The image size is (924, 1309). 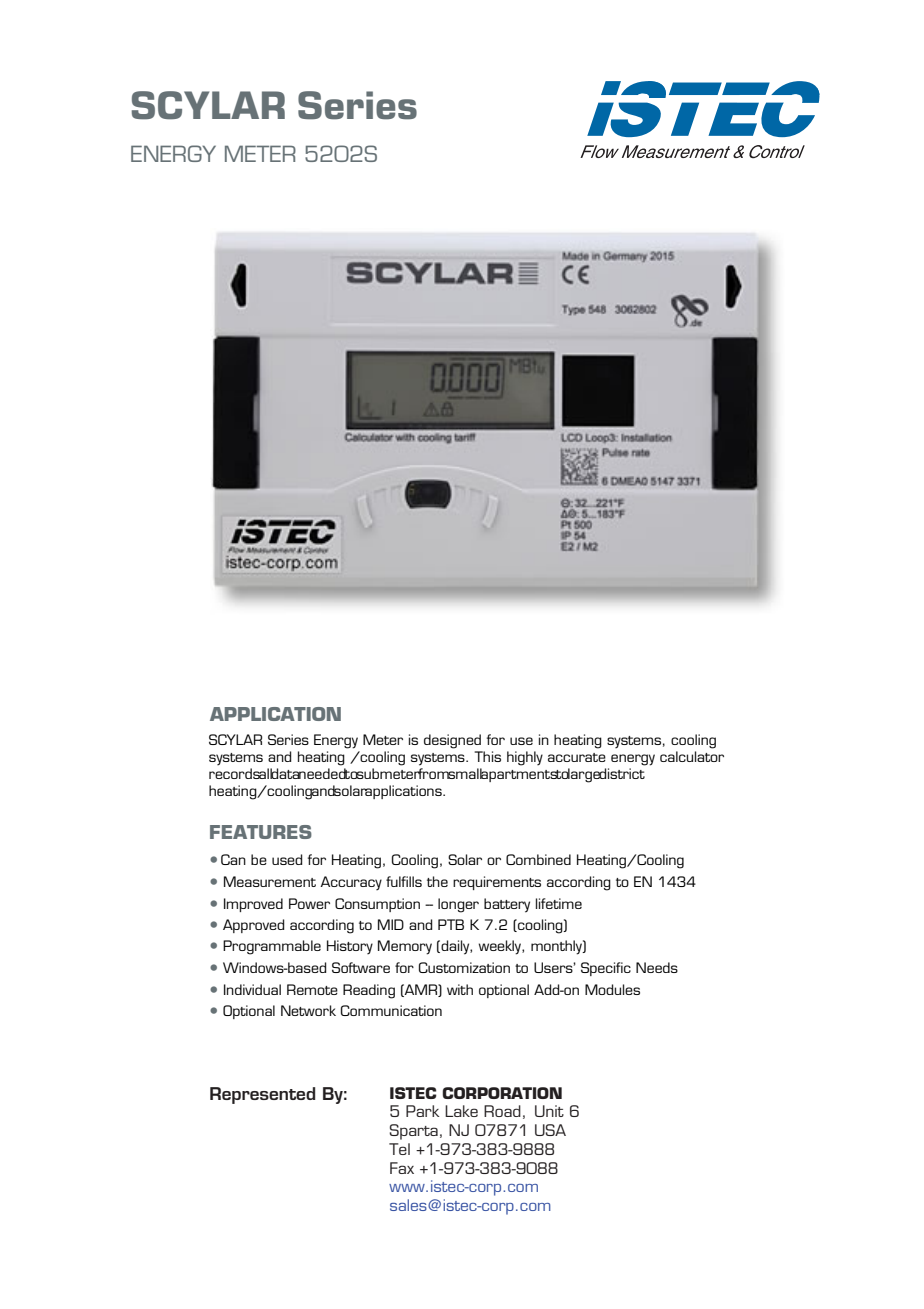 I want to click on Tel, so click(x=399, y=1149).
